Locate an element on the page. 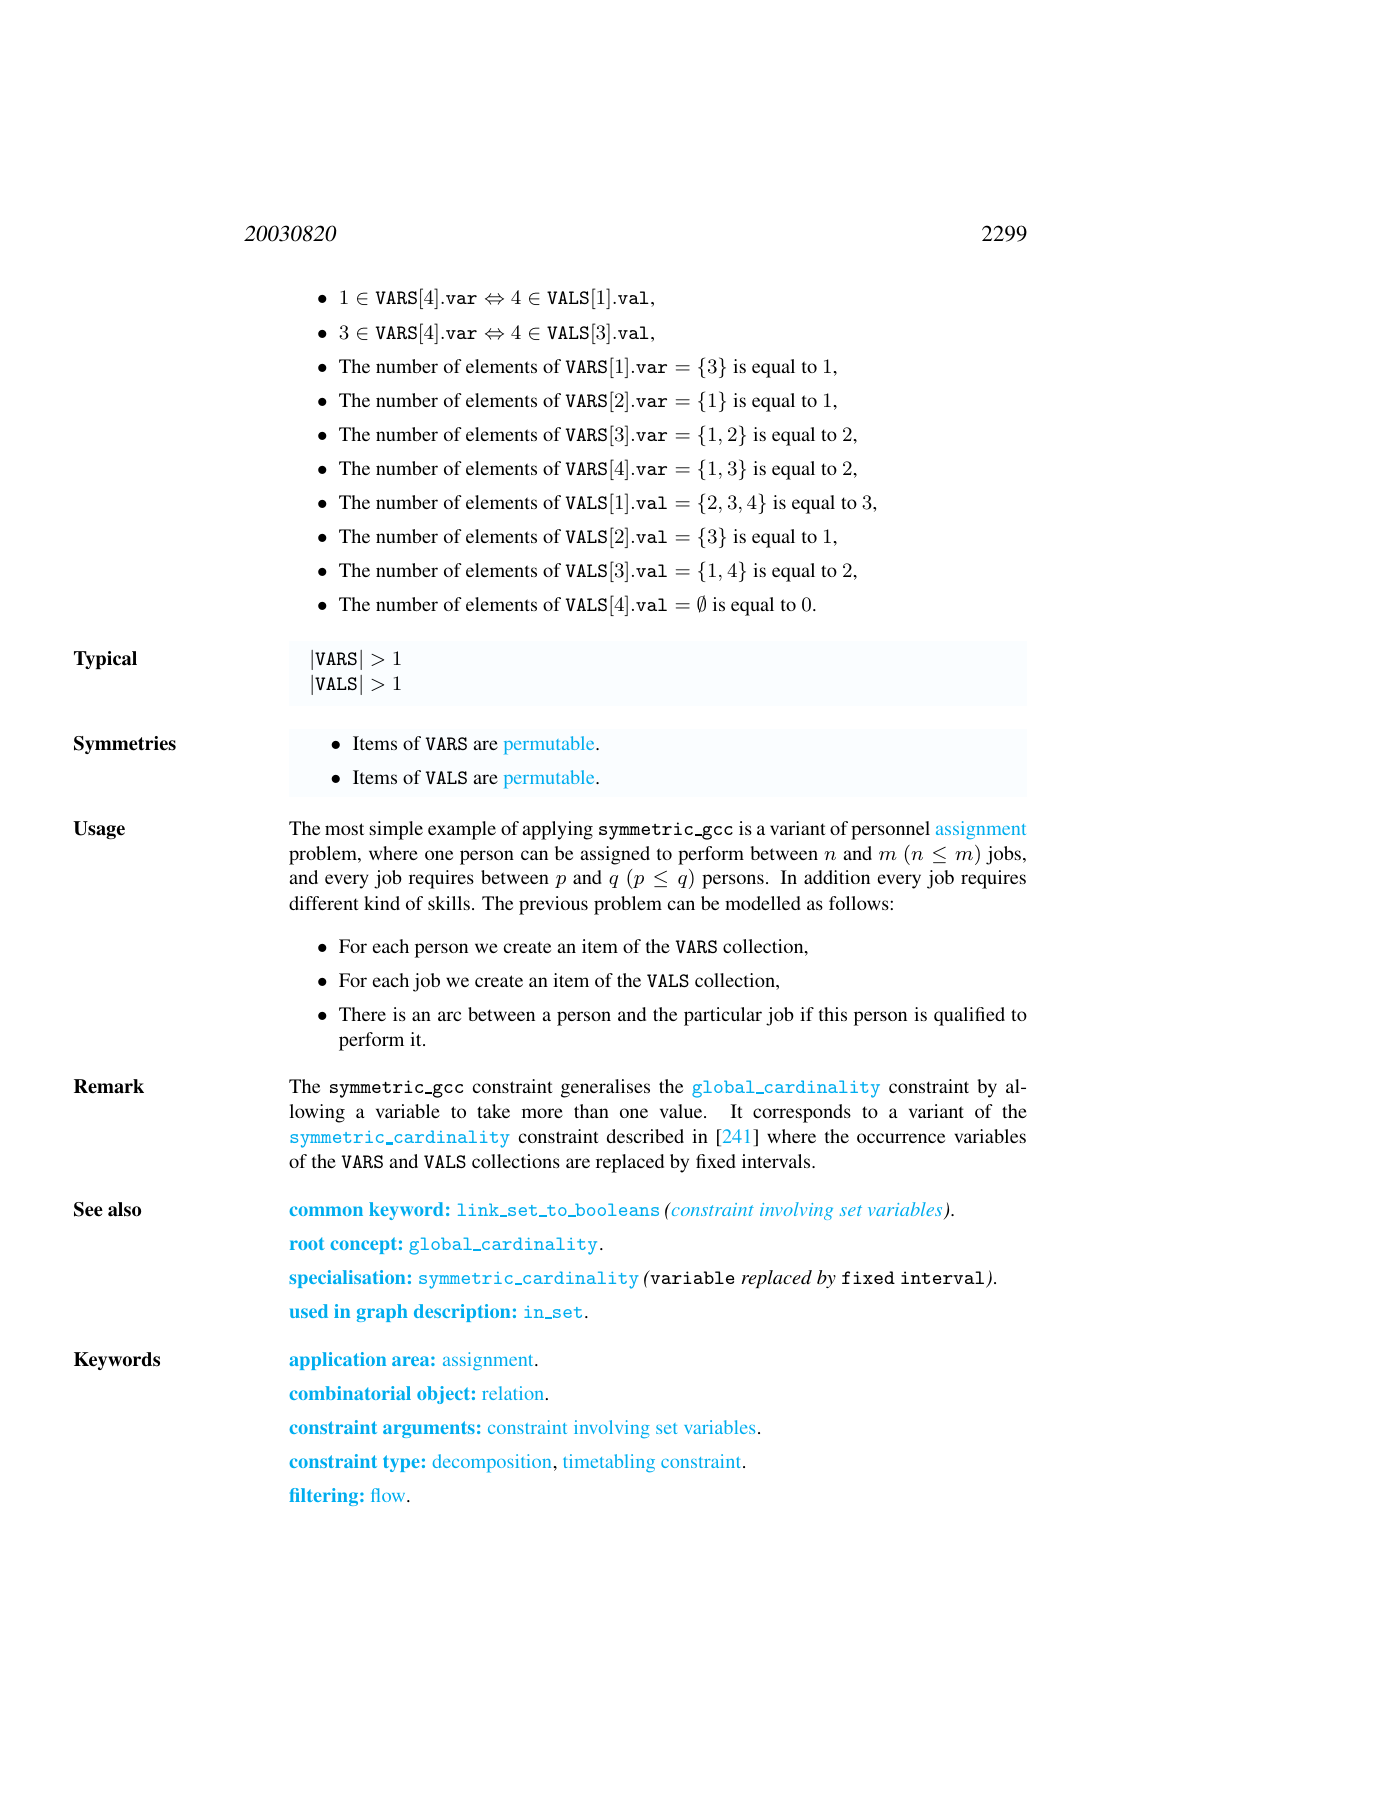 The image size is (1395, 1805). flow is located at coordinates (389, 1495).
